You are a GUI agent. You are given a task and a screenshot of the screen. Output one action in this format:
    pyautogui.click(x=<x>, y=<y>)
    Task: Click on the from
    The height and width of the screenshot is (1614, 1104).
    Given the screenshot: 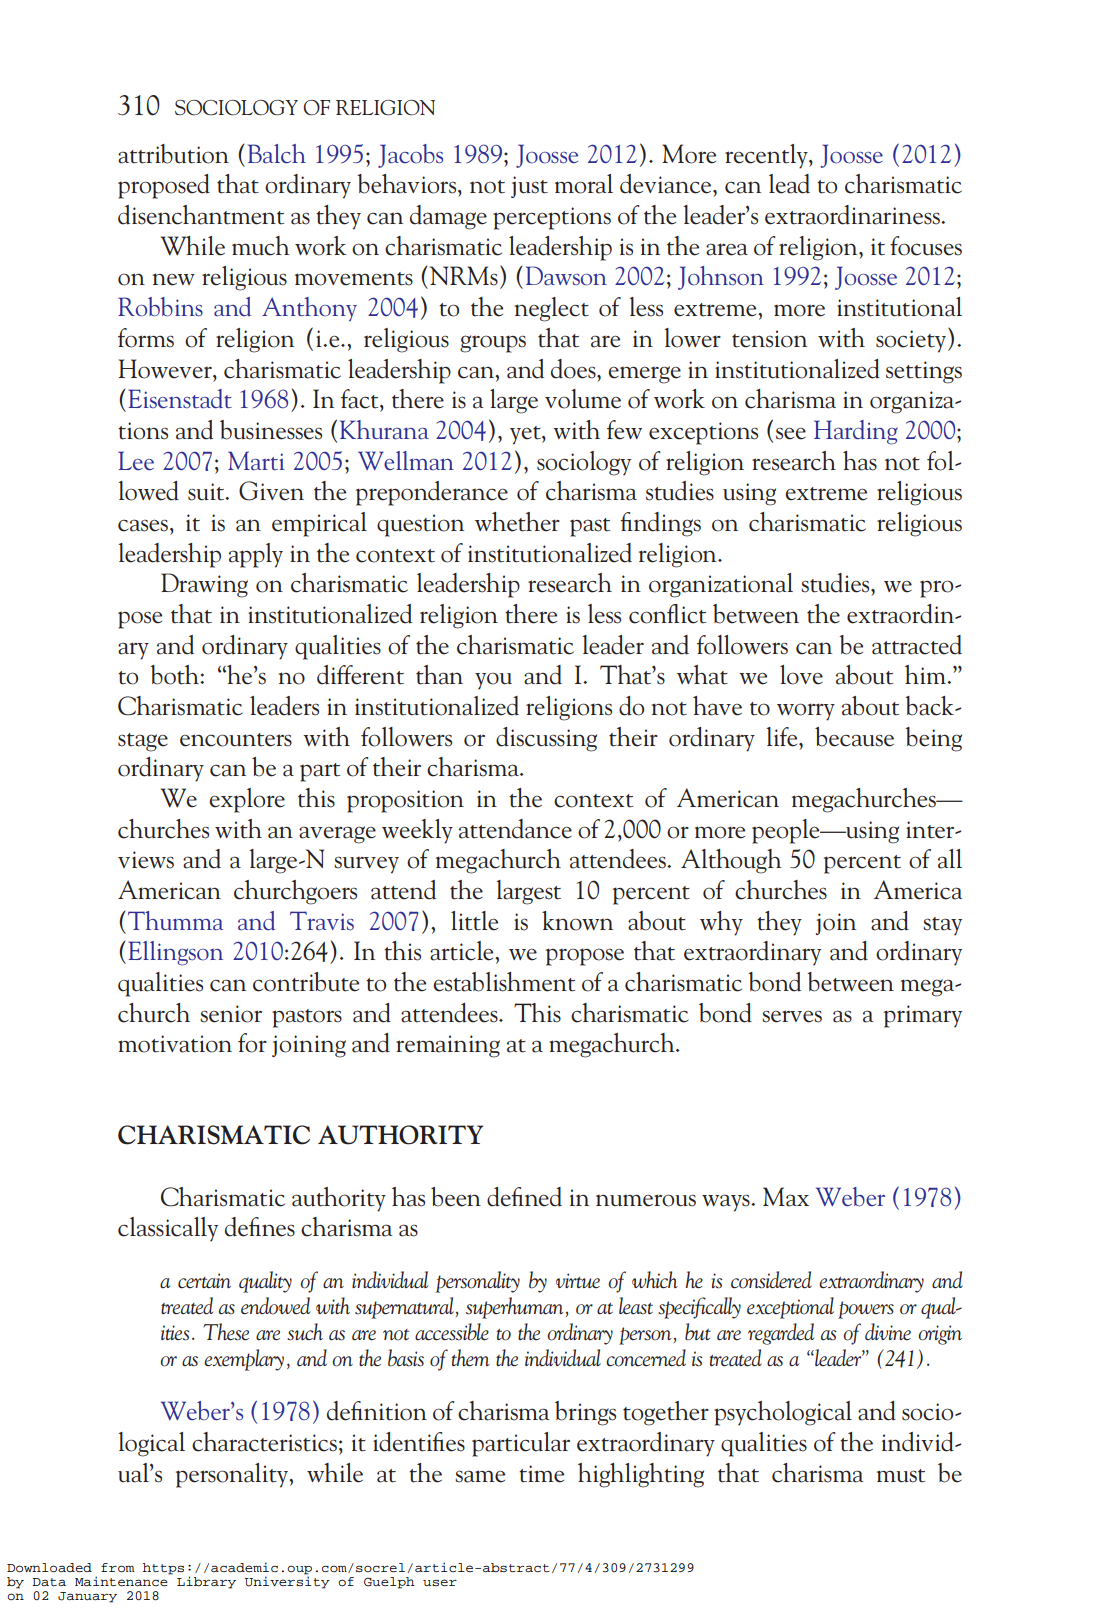 What is the action you would take?
    pyautogui.click(x=118, y=1568)
